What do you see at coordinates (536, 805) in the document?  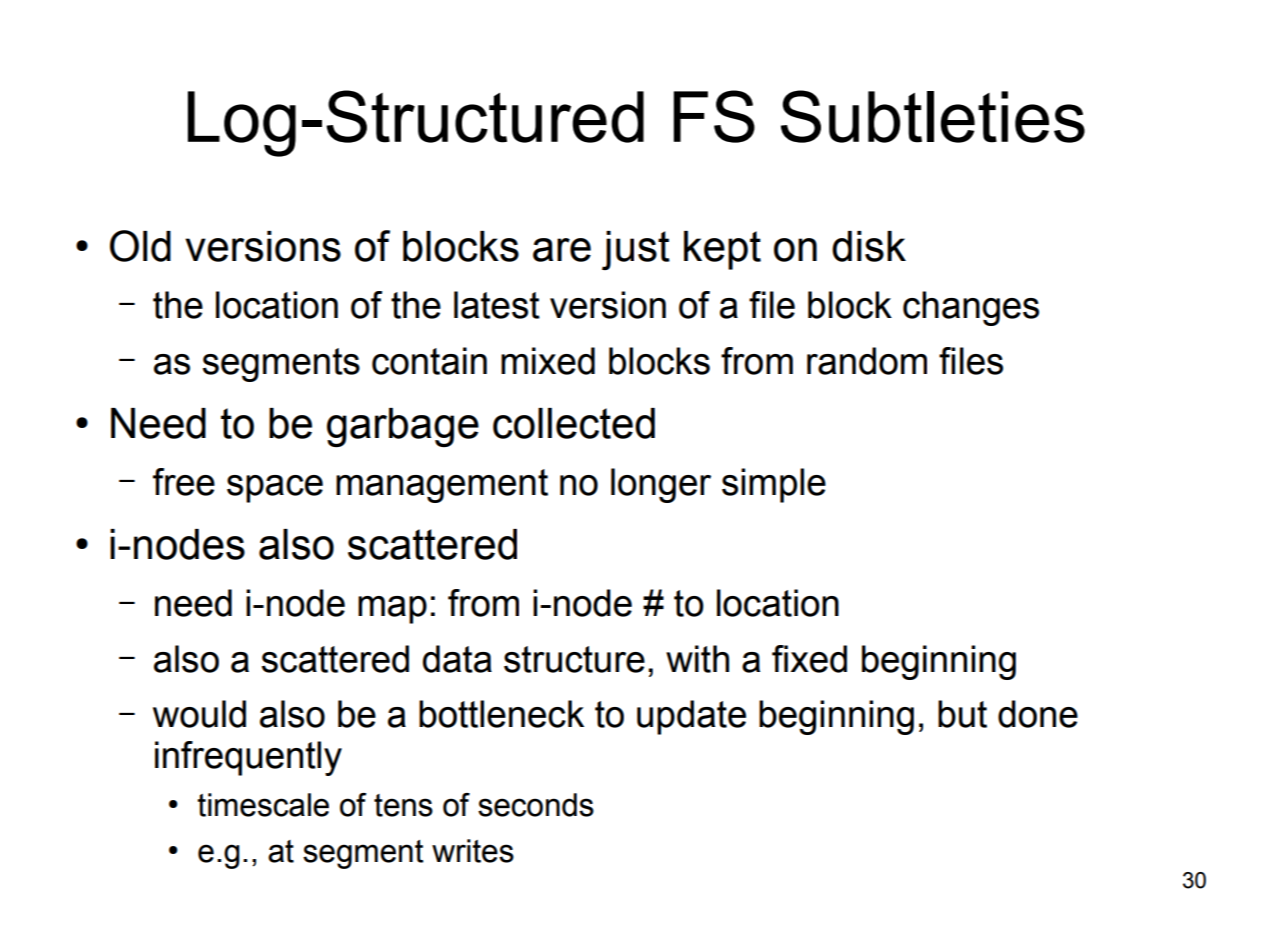 I see `seconds` at bounding box center [536, 805].
